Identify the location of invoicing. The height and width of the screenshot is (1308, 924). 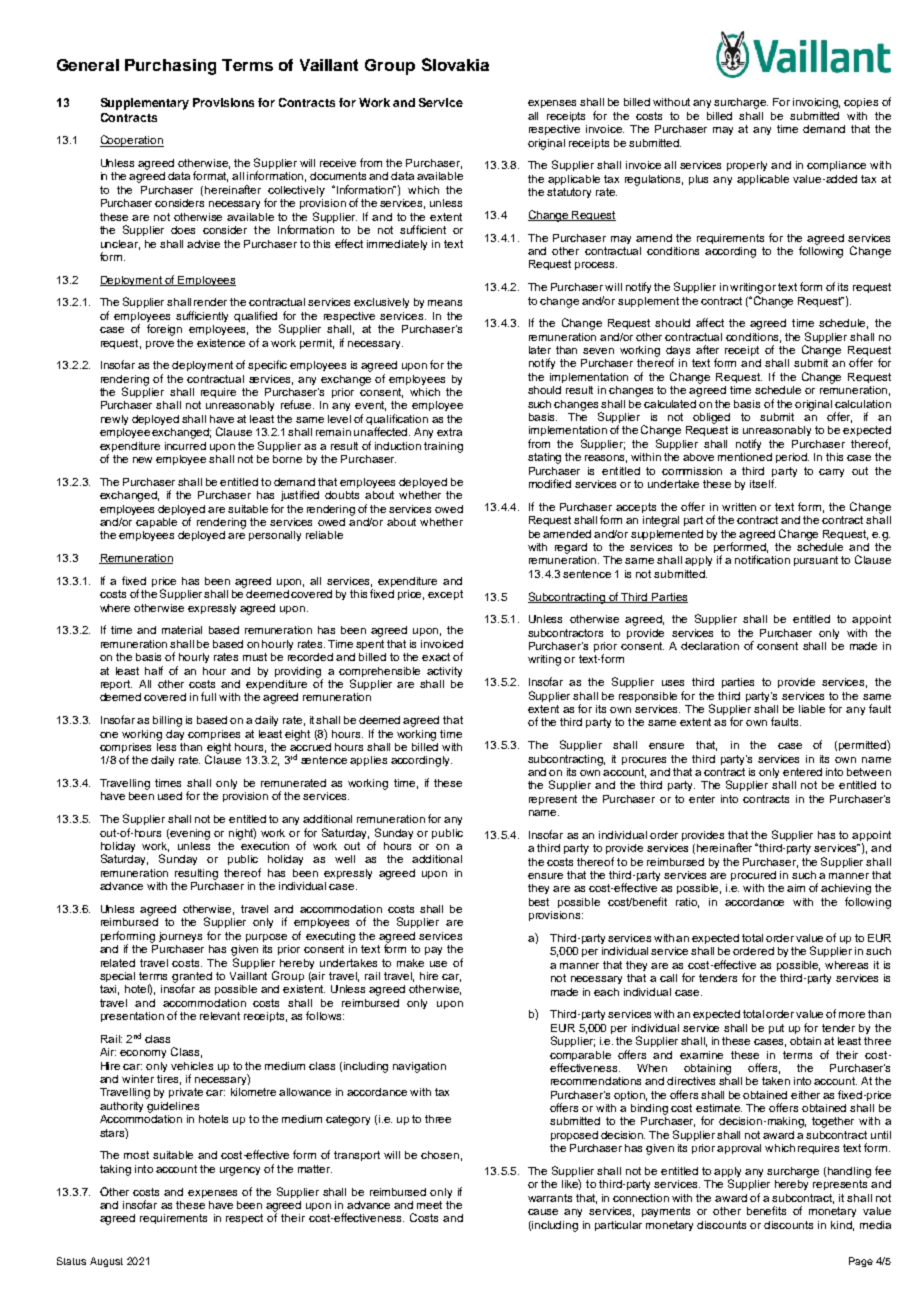
(816, 103).
